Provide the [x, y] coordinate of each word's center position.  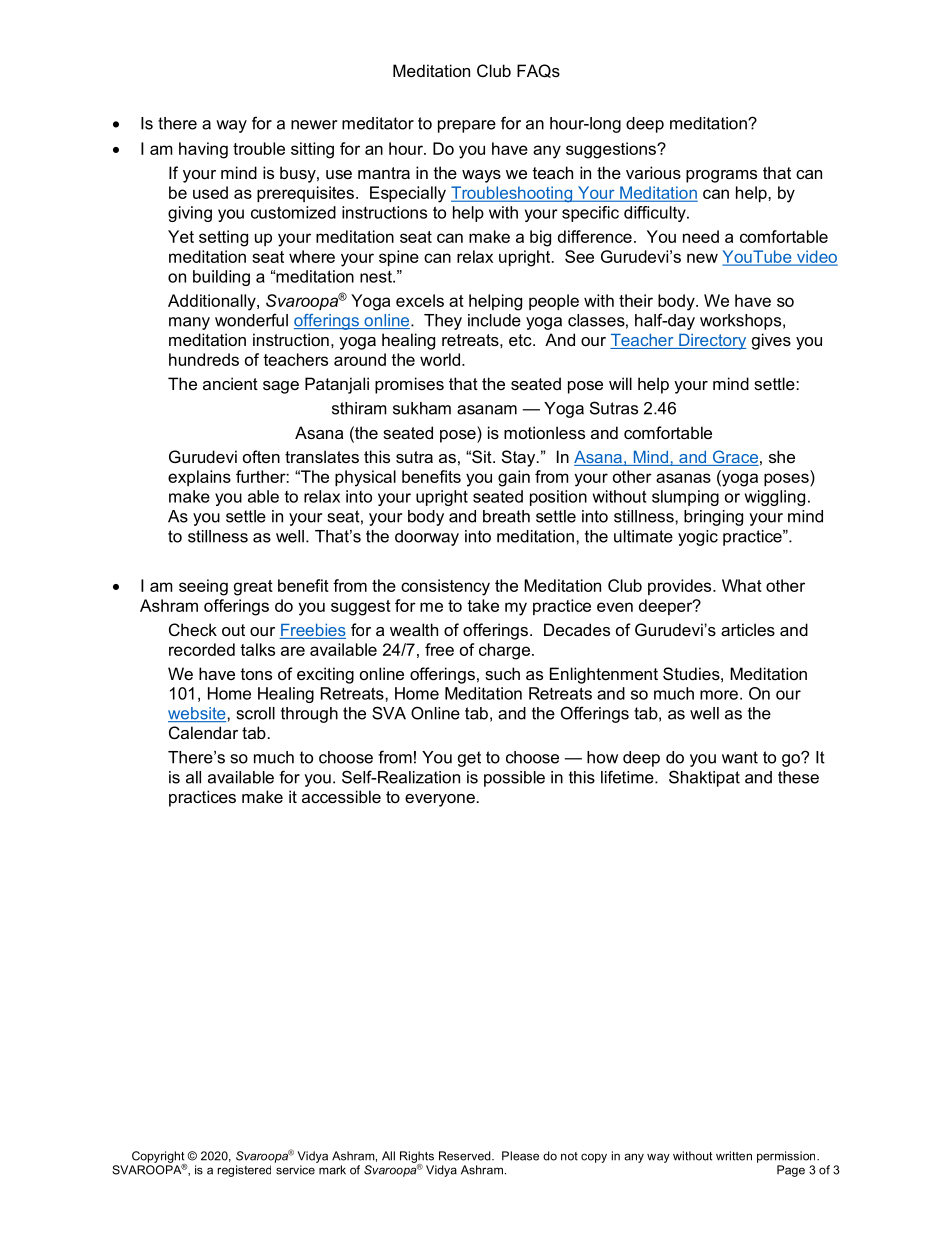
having [203, 150]
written [734, 1156]
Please [520, 1156]
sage [281, 387]
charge [504, 651]
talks [257, 649]
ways [481, 176]
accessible [341, 796]
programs [721, 176]
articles [748, 629]
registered [244, 1171]
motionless [544, 432]
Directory [711, 342]
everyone [440, 800]
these [798, 777]
